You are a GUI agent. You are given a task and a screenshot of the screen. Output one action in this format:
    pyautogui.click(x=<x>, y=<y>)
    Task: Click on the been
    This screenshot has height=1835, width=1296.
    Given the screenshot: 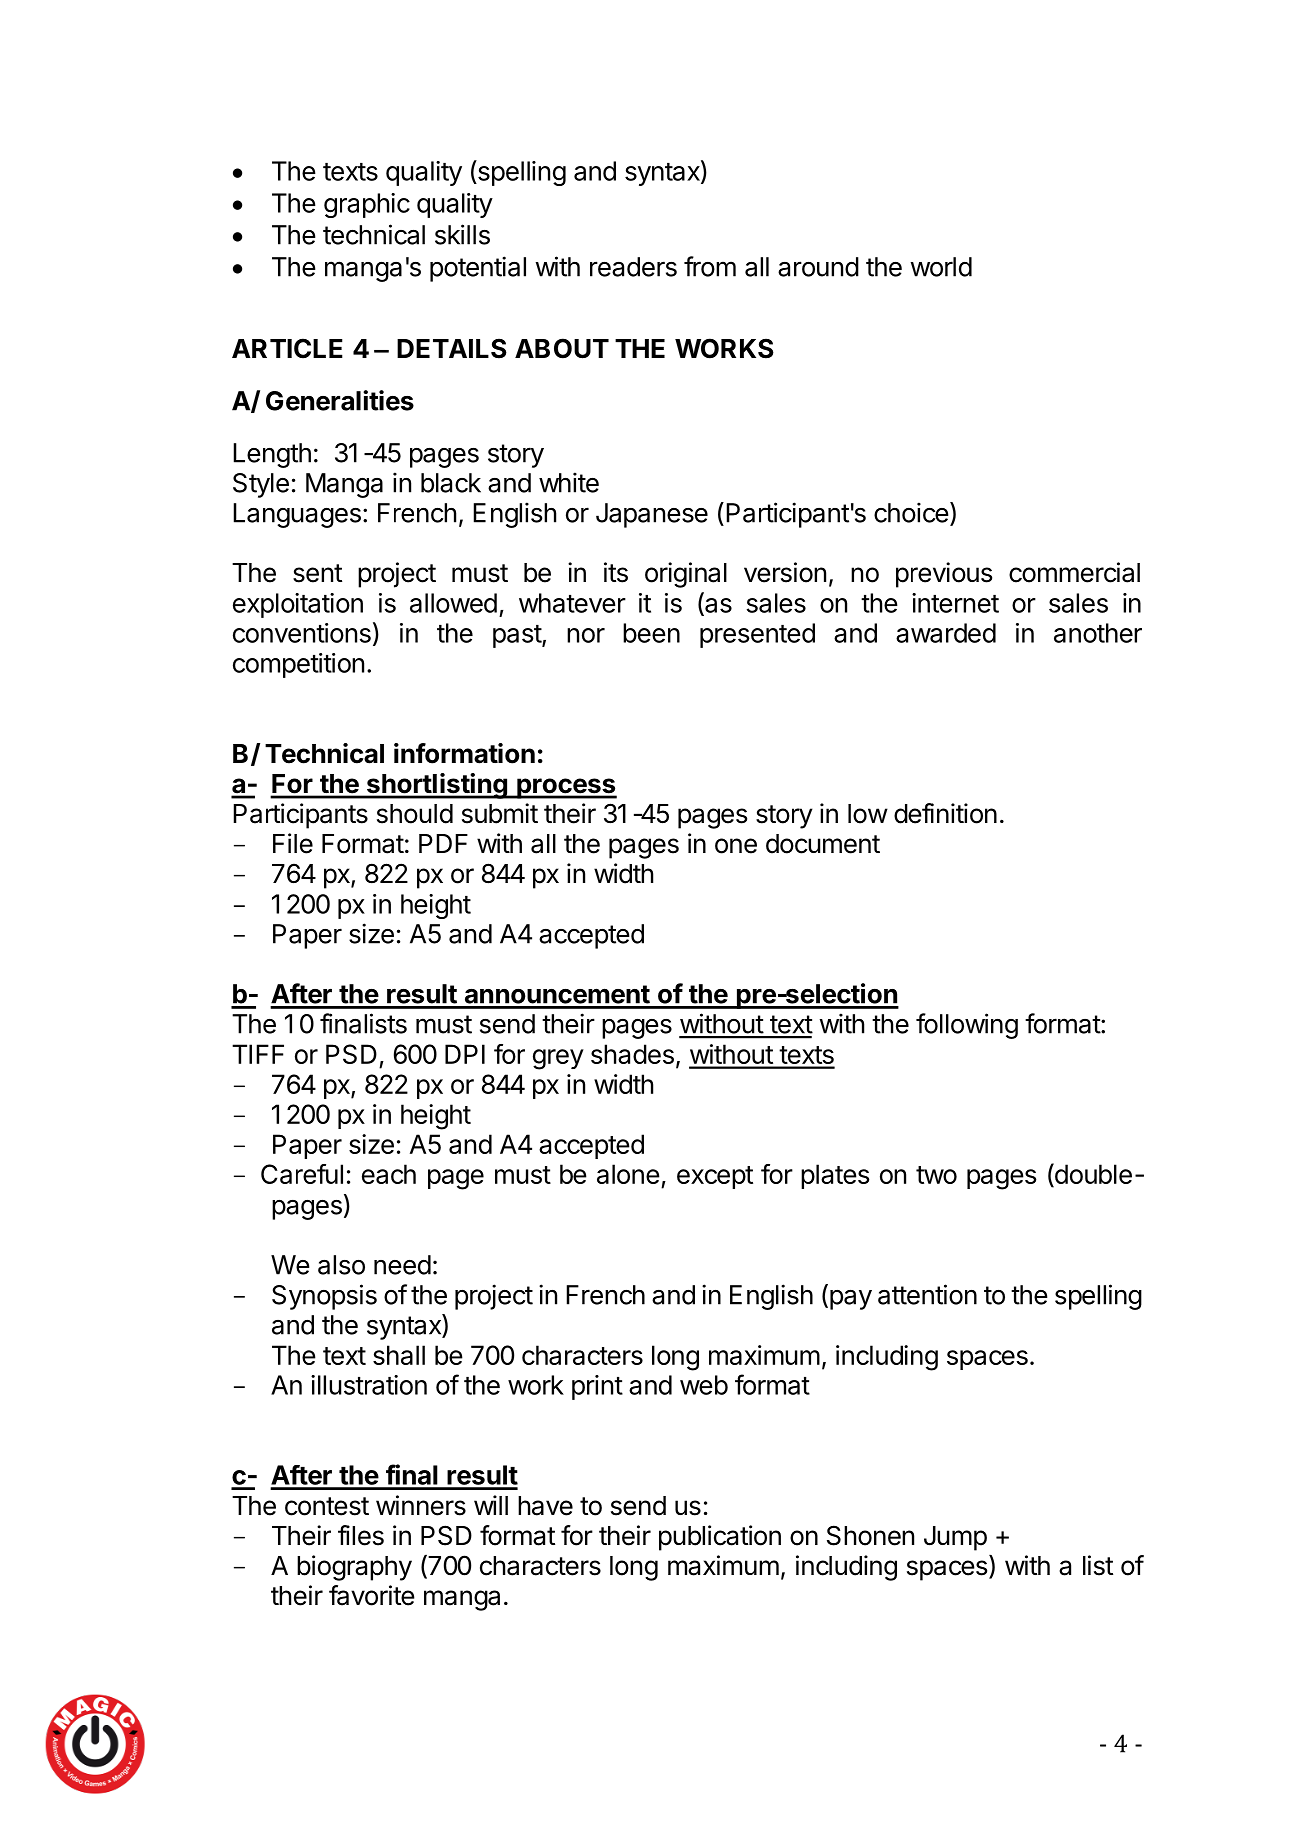 What is the action you would take?
    pyautogui.click(x=651, y=633)
